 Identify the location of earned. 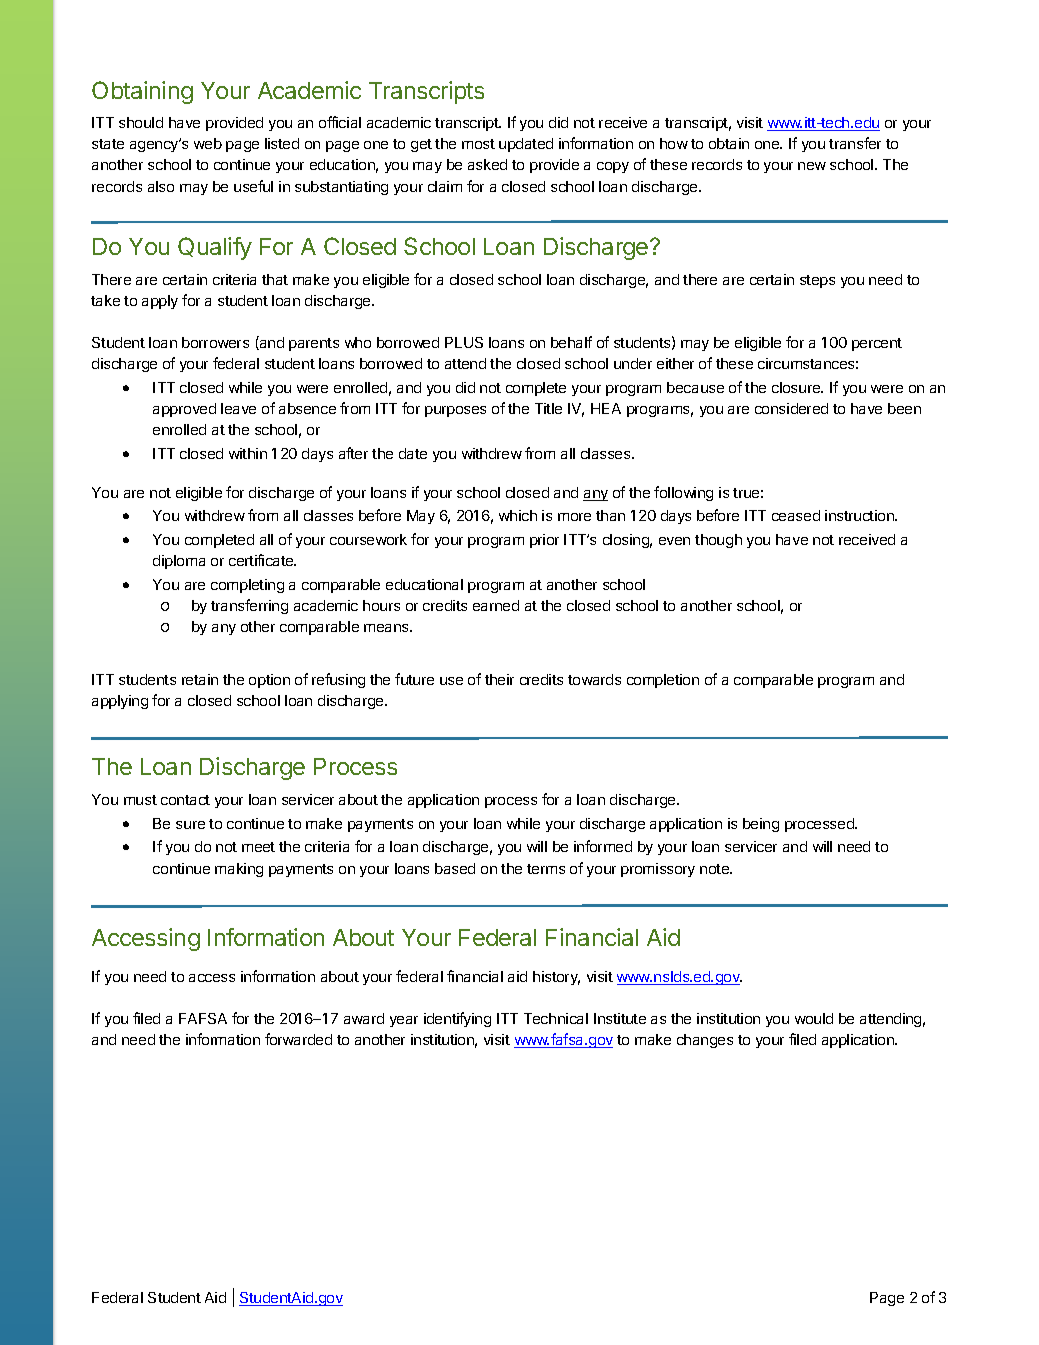
(496, 605).
